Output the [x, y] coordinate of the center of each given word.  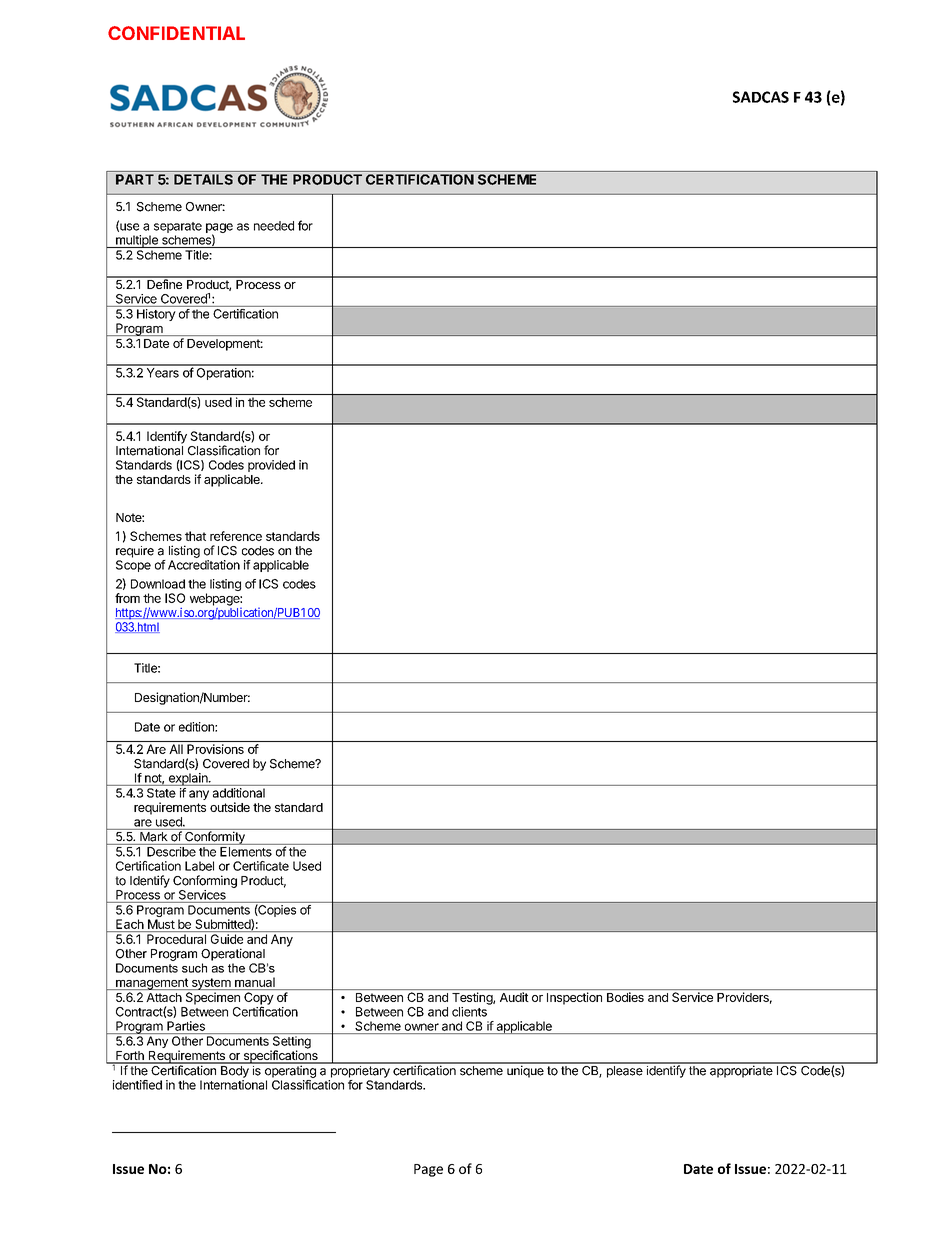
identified [137, 1085]
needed [274, 226]
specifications [280, 1056]
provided [271, 466]
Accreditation [204, 565]
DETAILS [203, 179]
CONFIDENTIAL [176, 33]
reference [236, 536]
